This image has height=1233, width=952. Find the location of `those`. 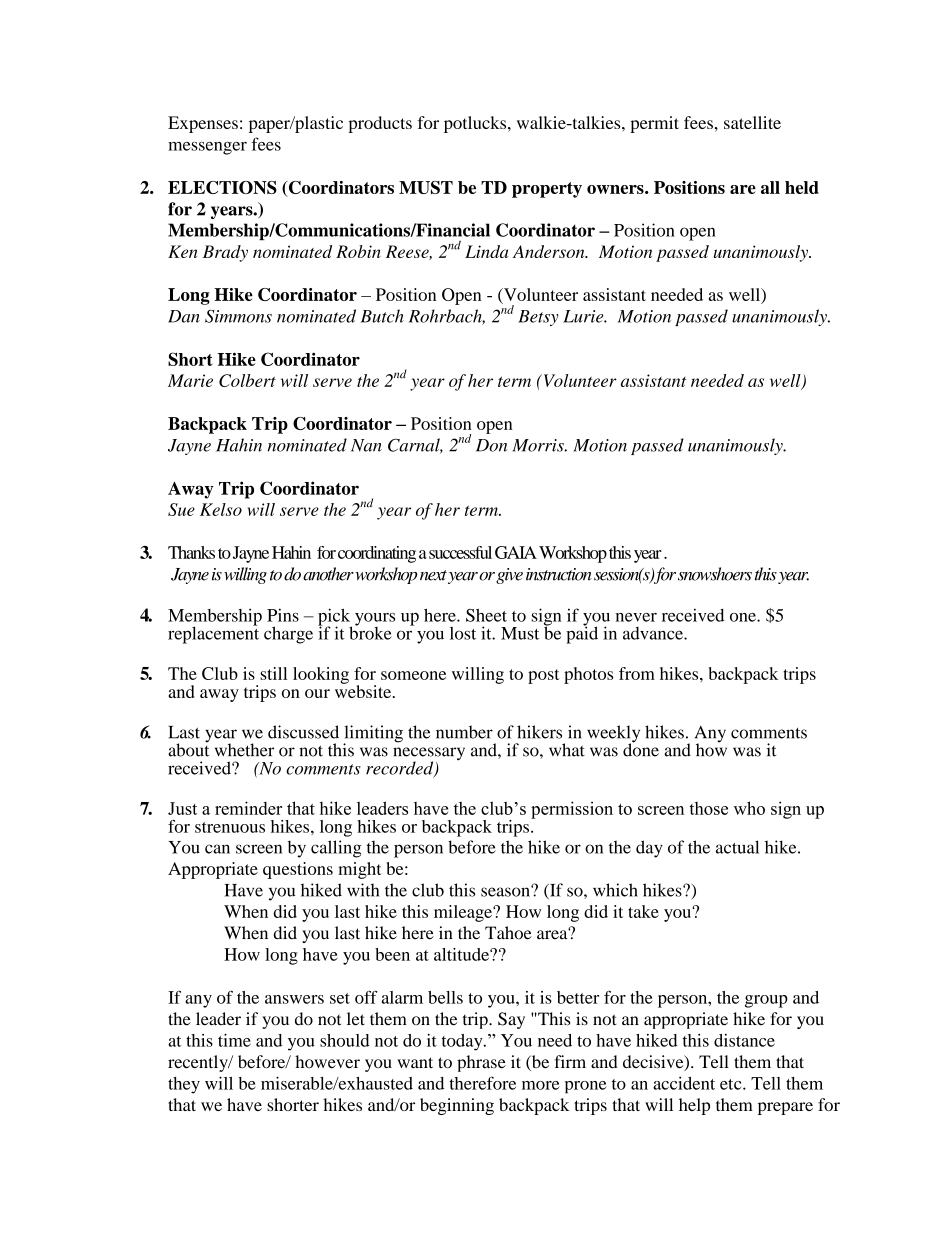

those is located at coordinates (708, 808).
